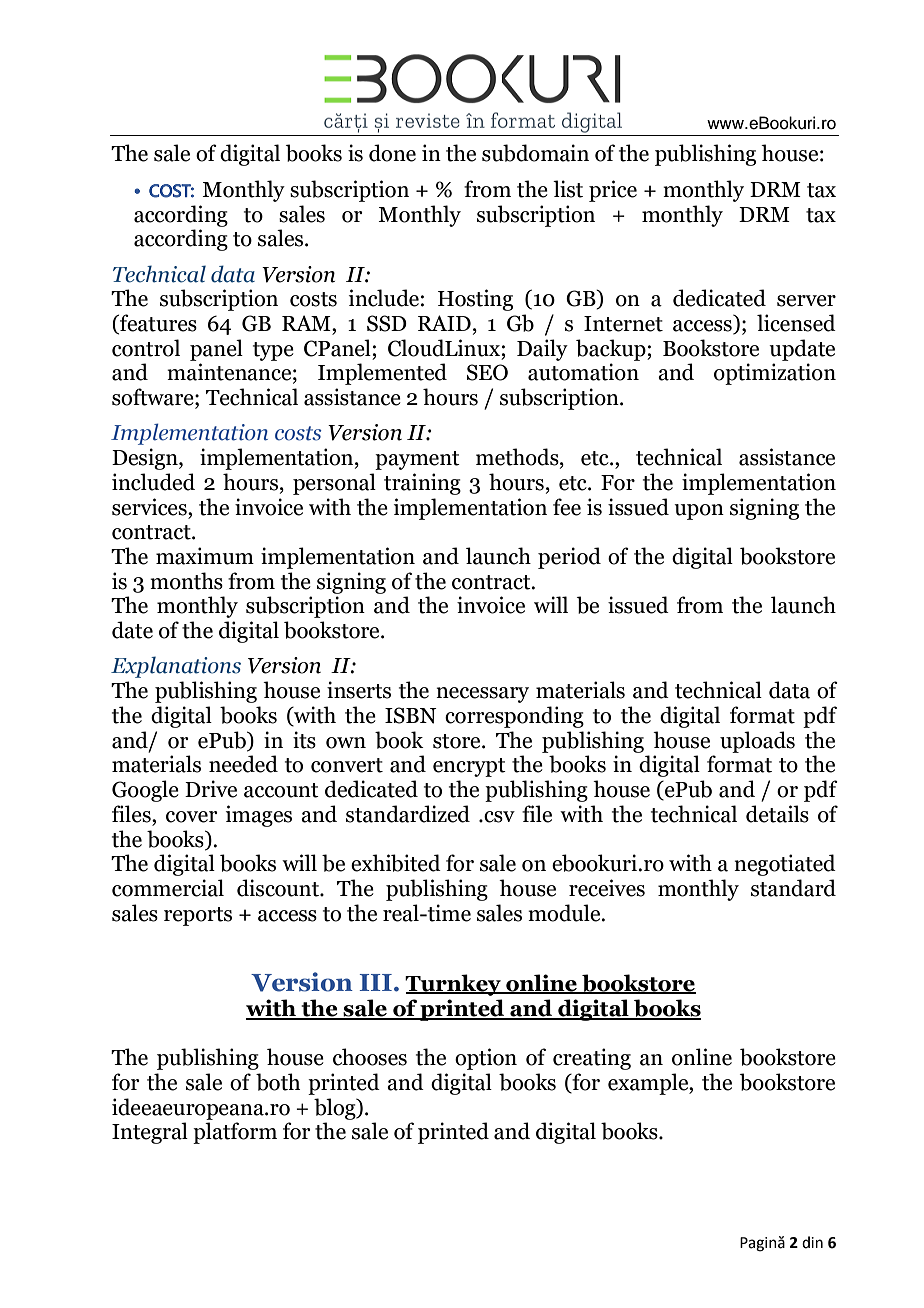 The image size is (924, 1308). Describe the element at coordinates (211, 789) in the document. I see `Drive` at that location.
